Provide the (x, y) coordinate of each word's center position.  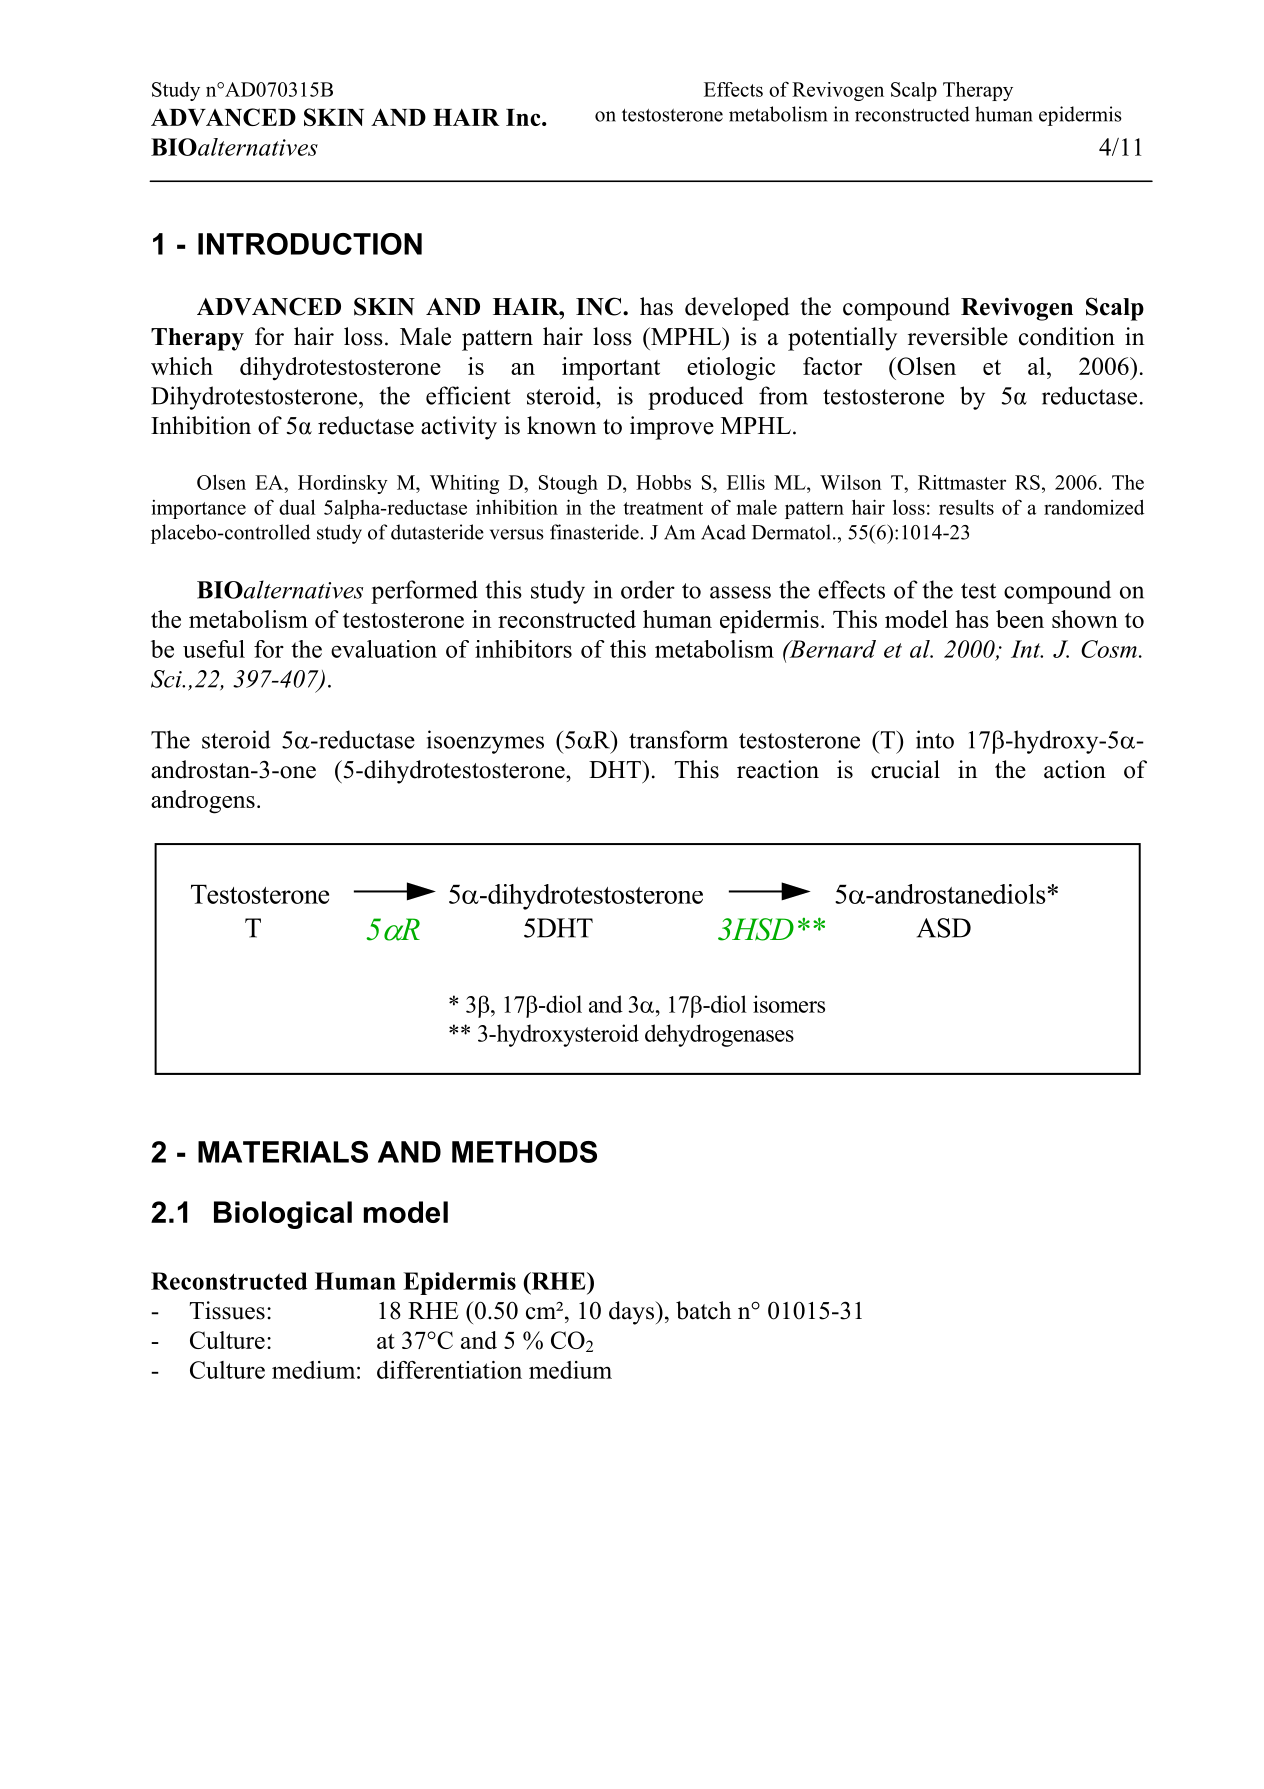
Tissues (227, 1310)
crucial (905, 769)
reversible (958, 336)
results (966, 507)
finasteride (595, 532)
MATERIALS (283, 1152)
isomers (789, 1004)
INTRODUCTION (310, 244)
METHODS (524, 1152)
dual (297, 507)
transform (678, 739)
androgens (203, 802)
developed (737, 309)
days (633, 1313)
